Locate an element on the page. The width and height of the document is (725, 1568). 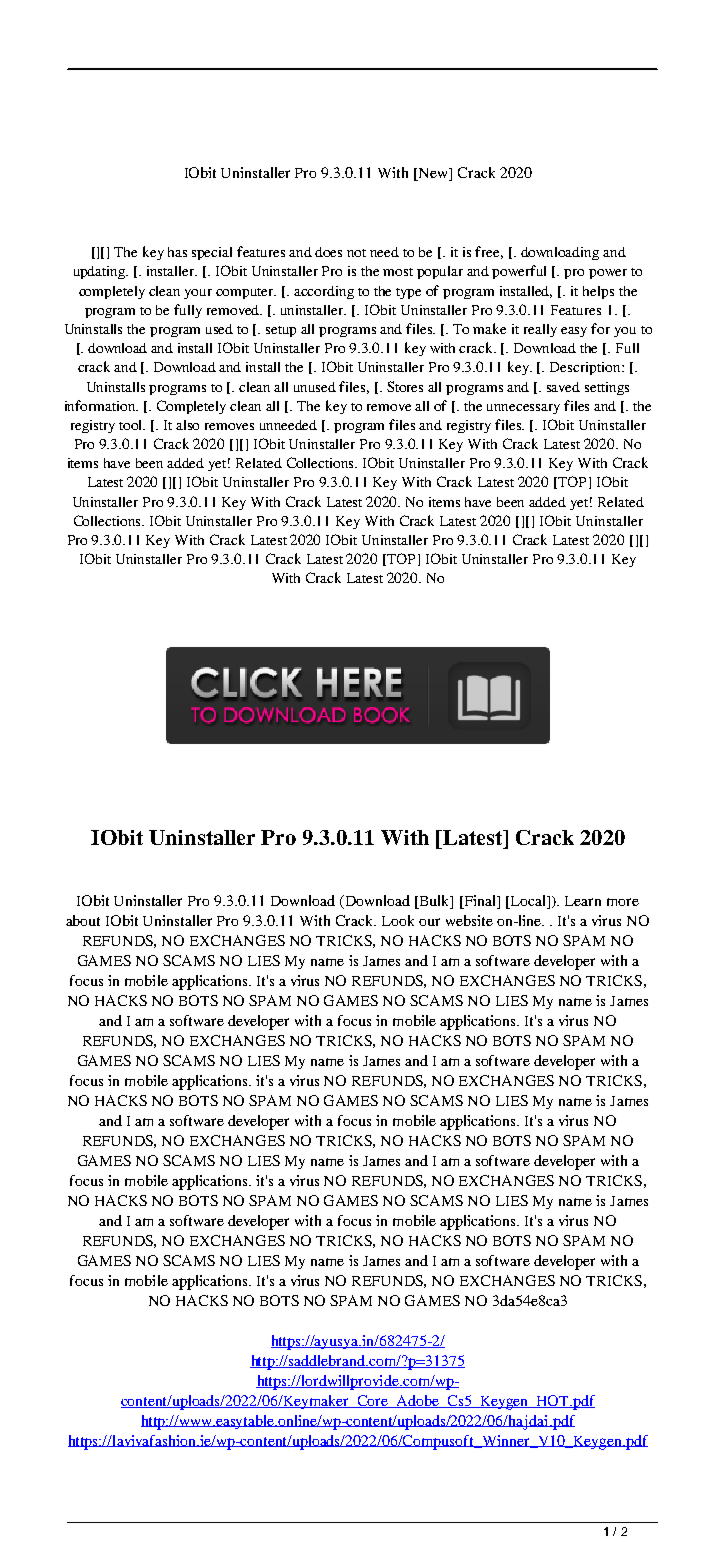
not is located at coordinates (356, 253).
